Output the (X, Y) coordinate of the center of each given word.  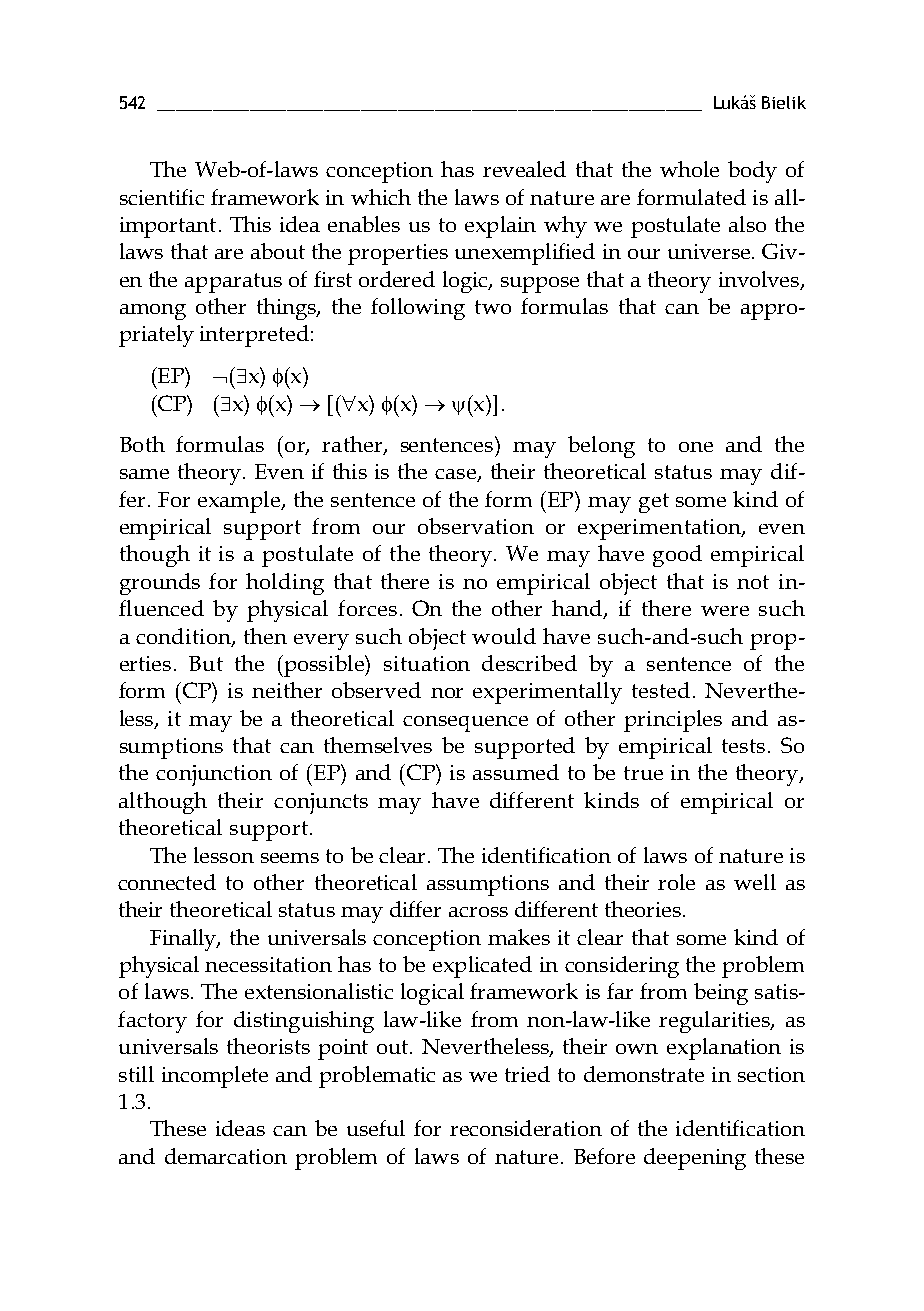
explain (500, 227)
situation (427, 663)
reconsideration (526, 1128)
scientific (162, 197)
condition (184, 637)
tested (661, 690)
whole (689, 169)
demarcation (226, 1156)
